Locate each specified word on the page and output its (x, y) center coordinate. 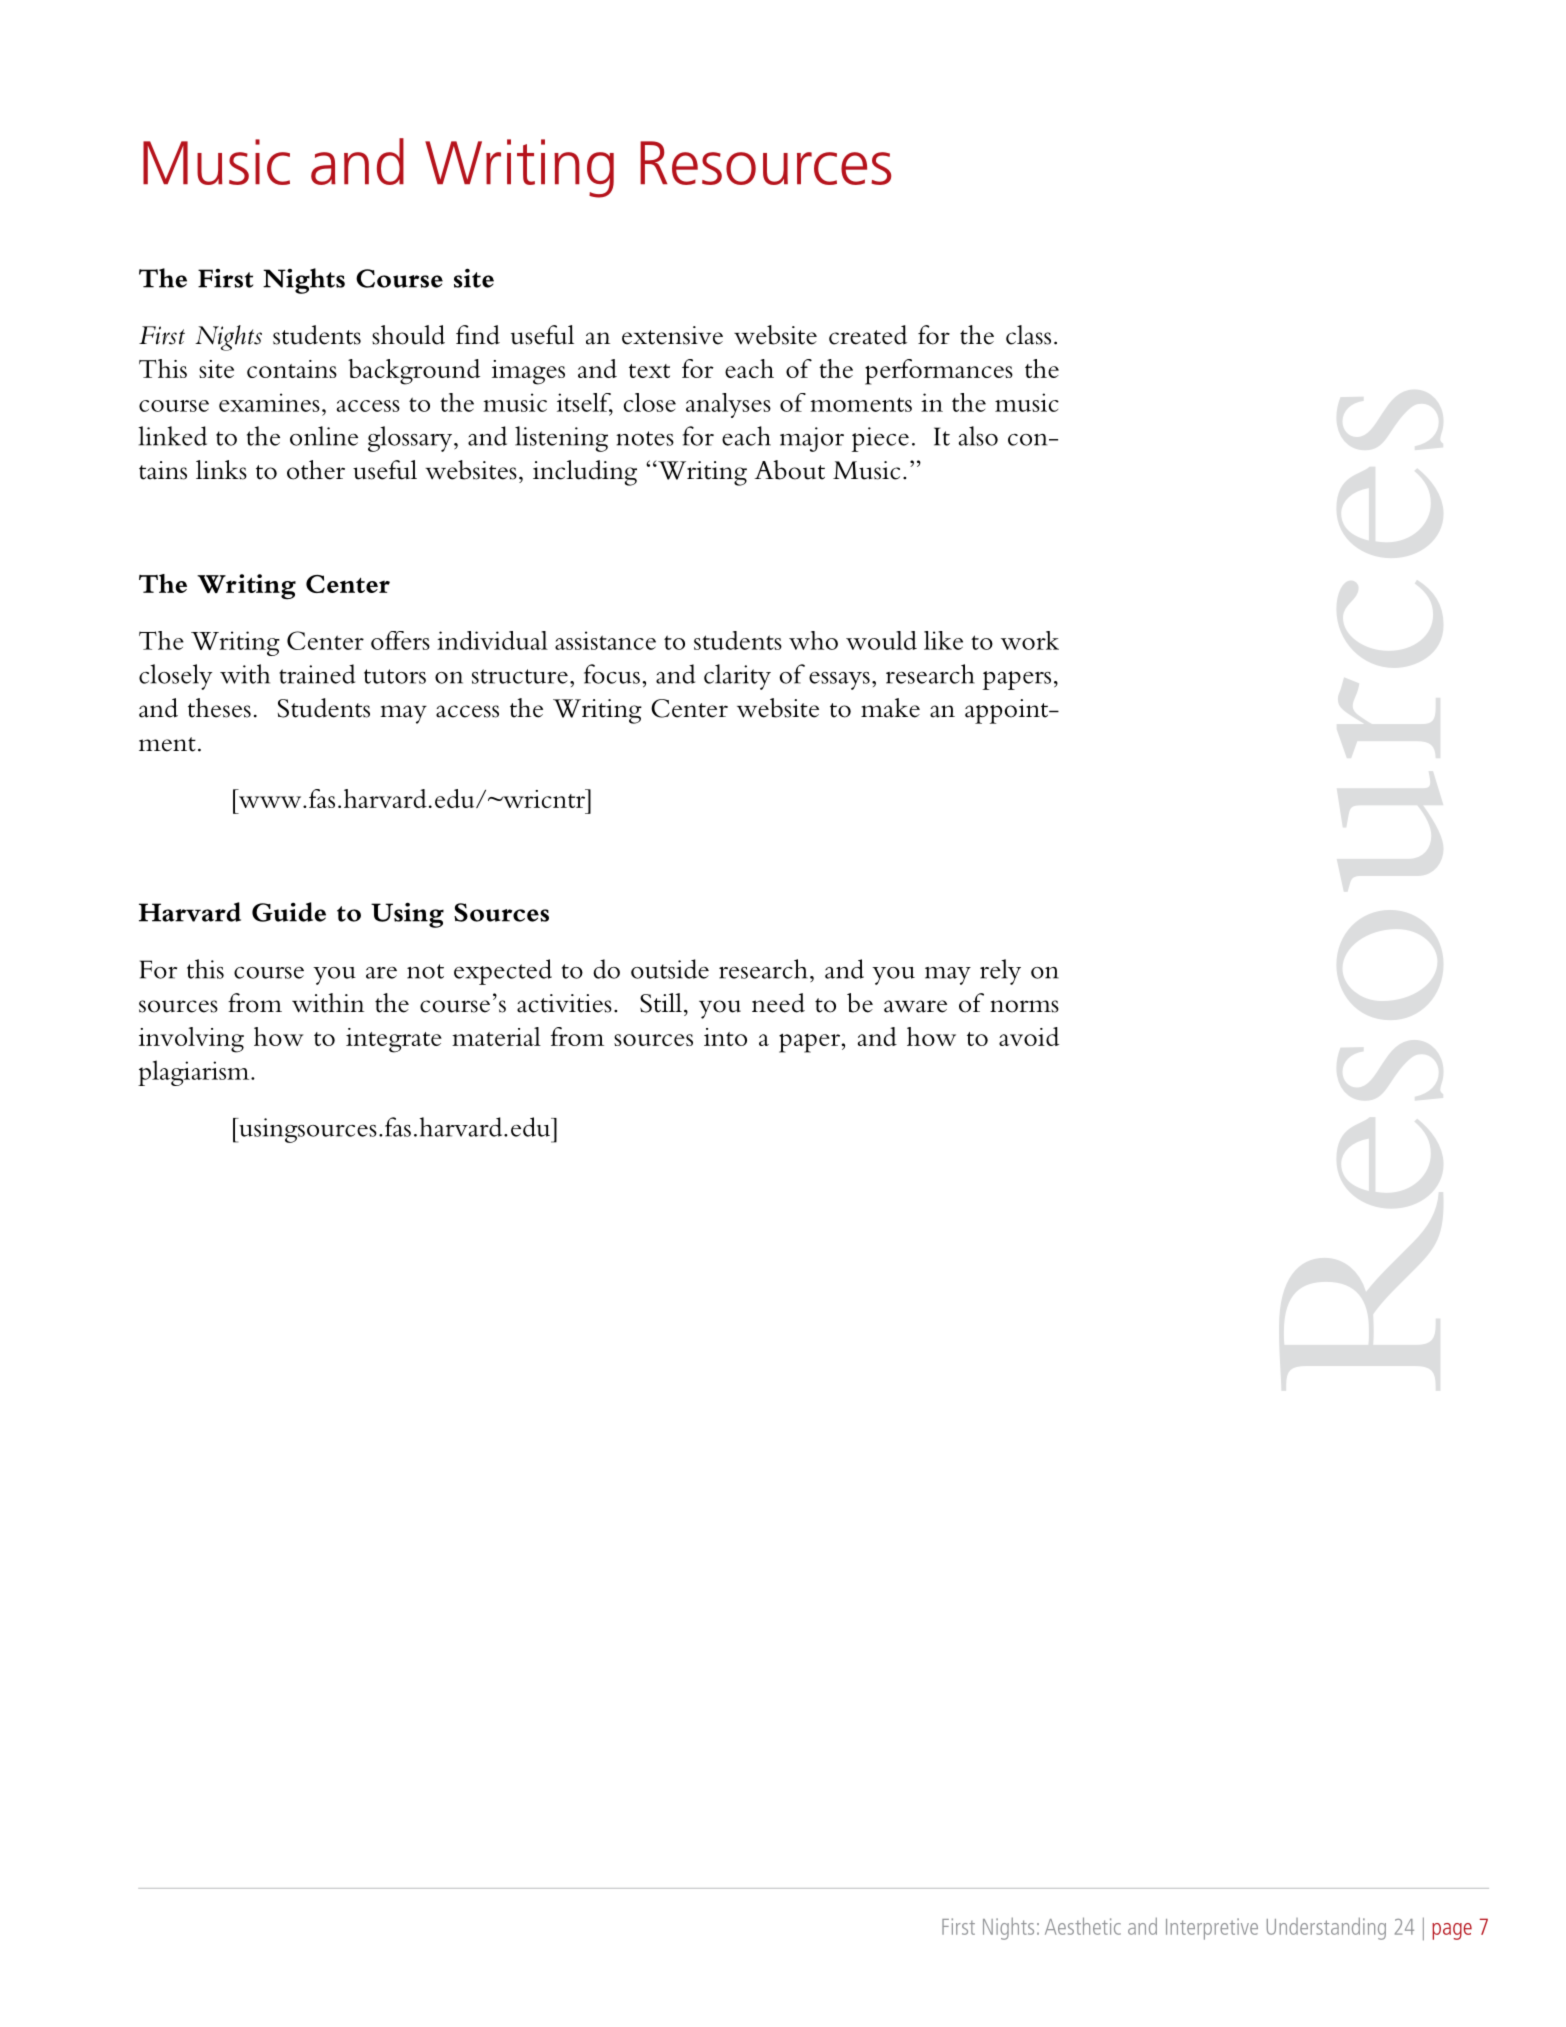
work (1030, 640)
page (1452, 1931)
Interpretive (1212, 1929)
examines (269, 402)
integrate (394, 1040)
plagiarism (195, 1073)
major (812, 439)
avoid (1029, 1036)
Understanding (1326, 1928)
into (725, 1037)
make (890, 708)
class (1028, 335)
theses (219, 708)
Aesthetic (1083, 1926)
